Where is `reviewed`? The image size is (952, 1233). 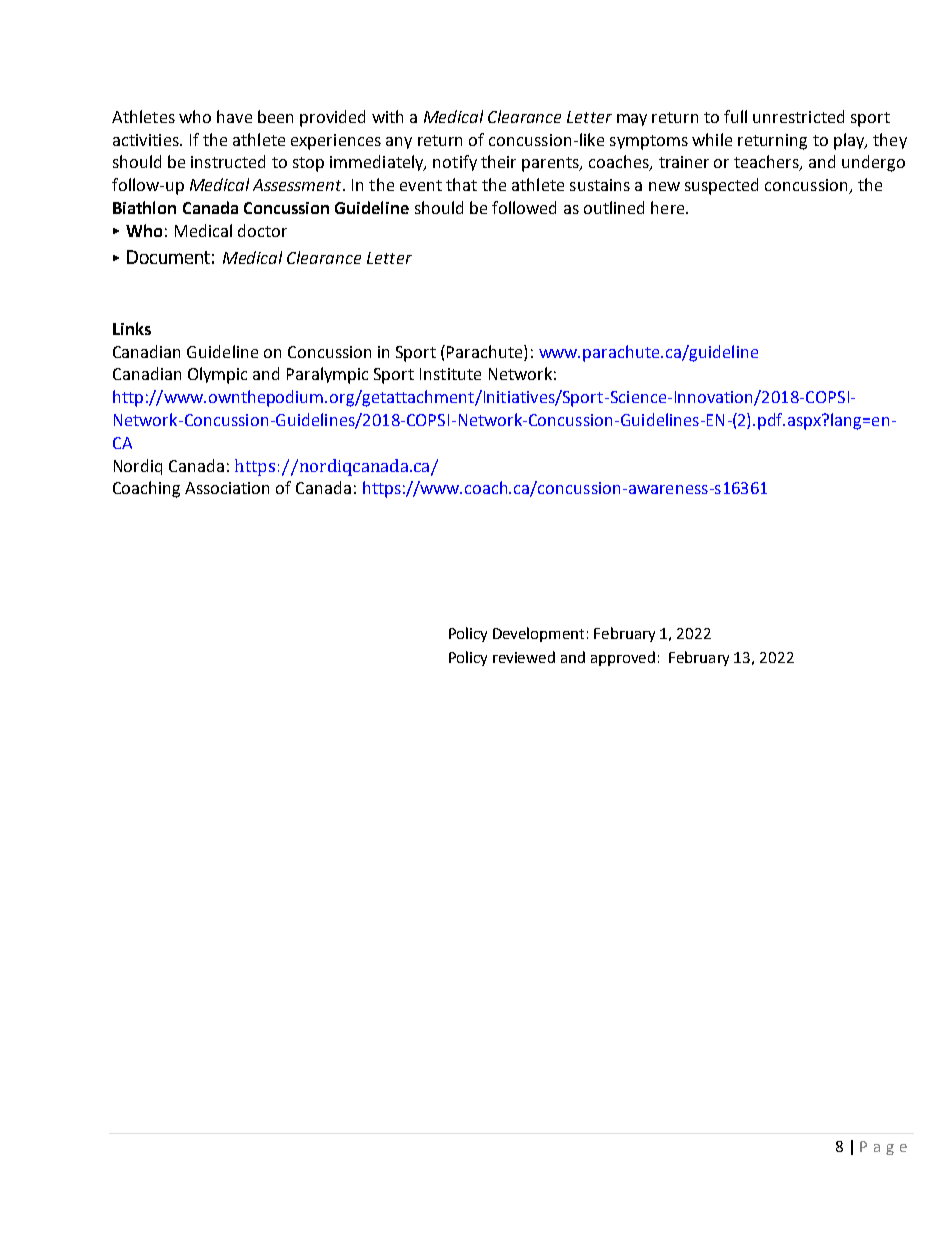 reviewed is located at coordinates (524, 657).
